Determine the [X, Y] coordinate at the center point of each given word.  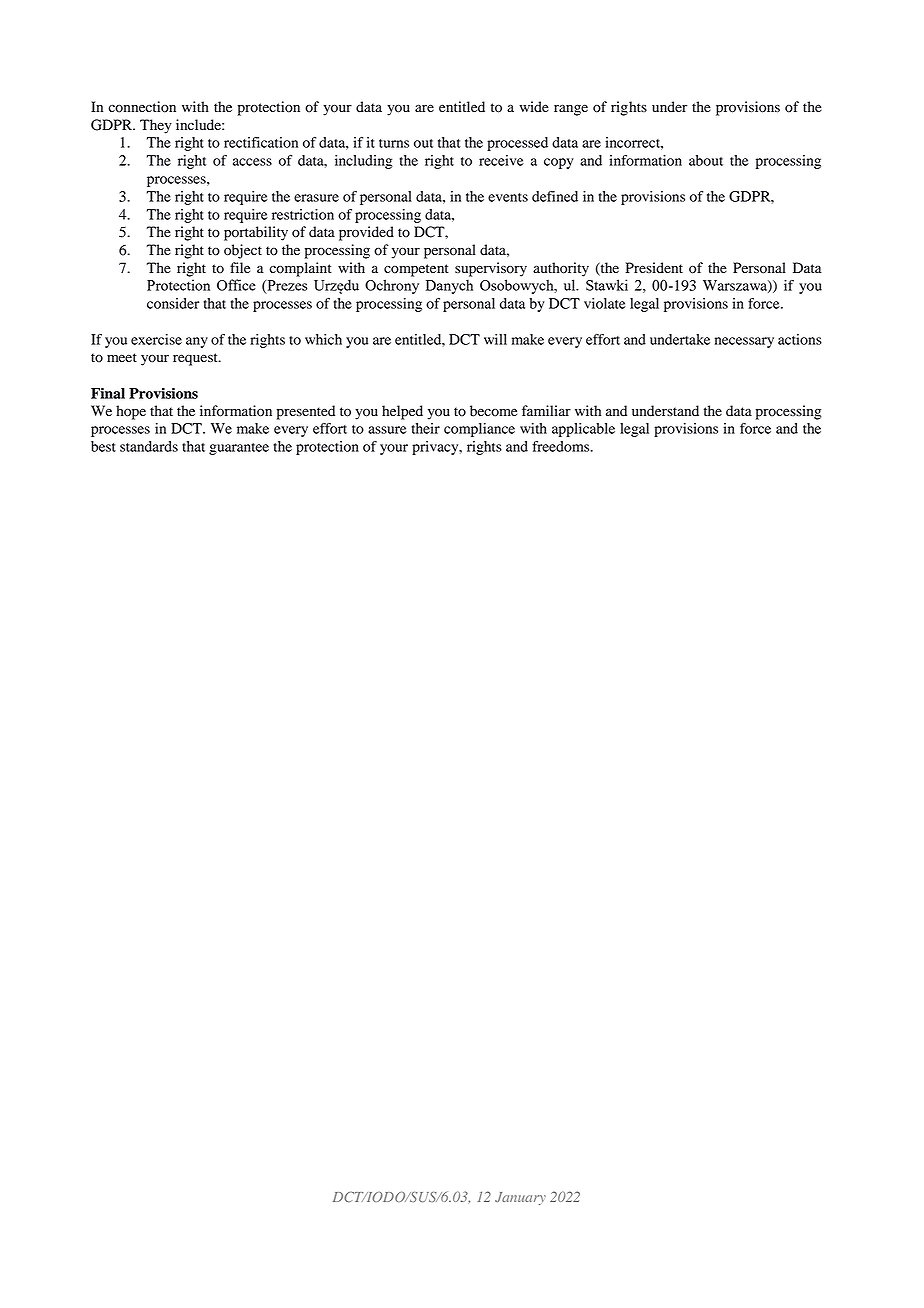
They [156, 126]
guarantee [239, 449]
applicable [583, 430]
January [520, 1198]
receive [501, 160]
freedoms [562, 446]
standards [149, 446]
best [103, 446]
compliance [479, 430]
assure [387, 430]
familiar [546, 410]
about [706, 160]
